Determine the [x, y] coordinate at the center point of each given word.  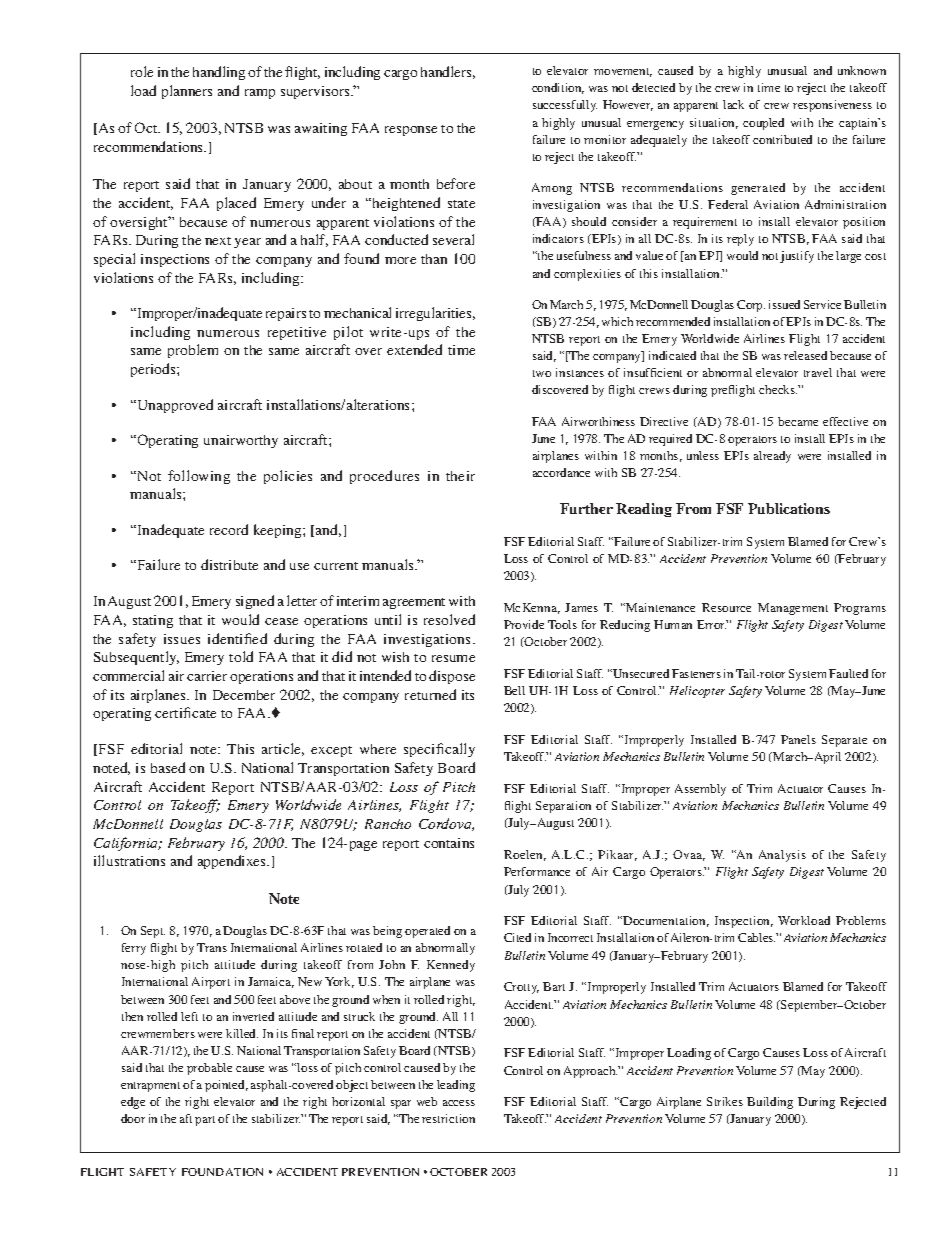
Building [770, 1103]
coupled [763, 124]
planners [187, 92]
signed [255, 602]
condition [558, 88]
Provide [524, 624]
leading [456, 1086]
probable [209, 1069]
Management [793, 609]
